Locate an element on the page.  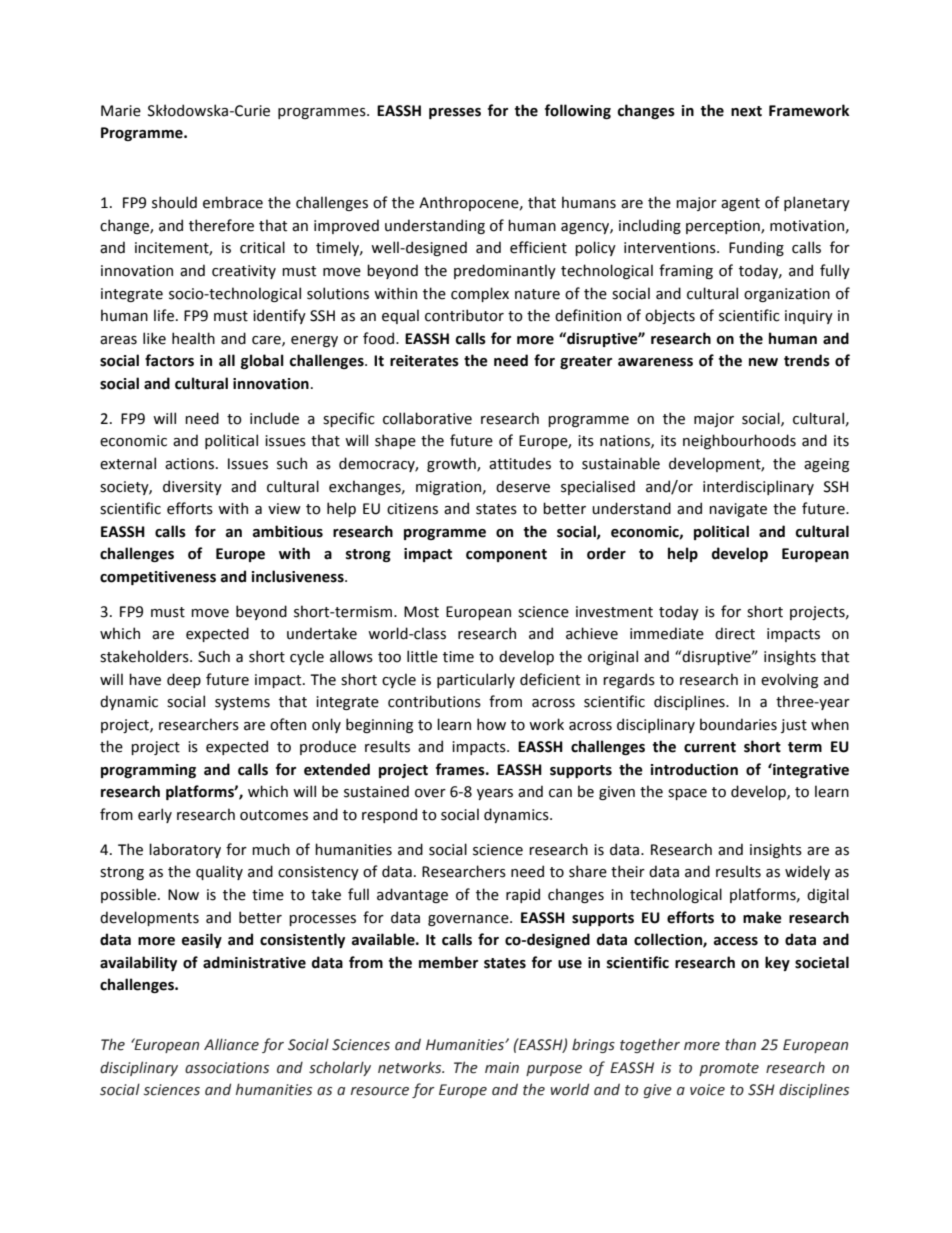
new is located at coordinates (763, 362).
